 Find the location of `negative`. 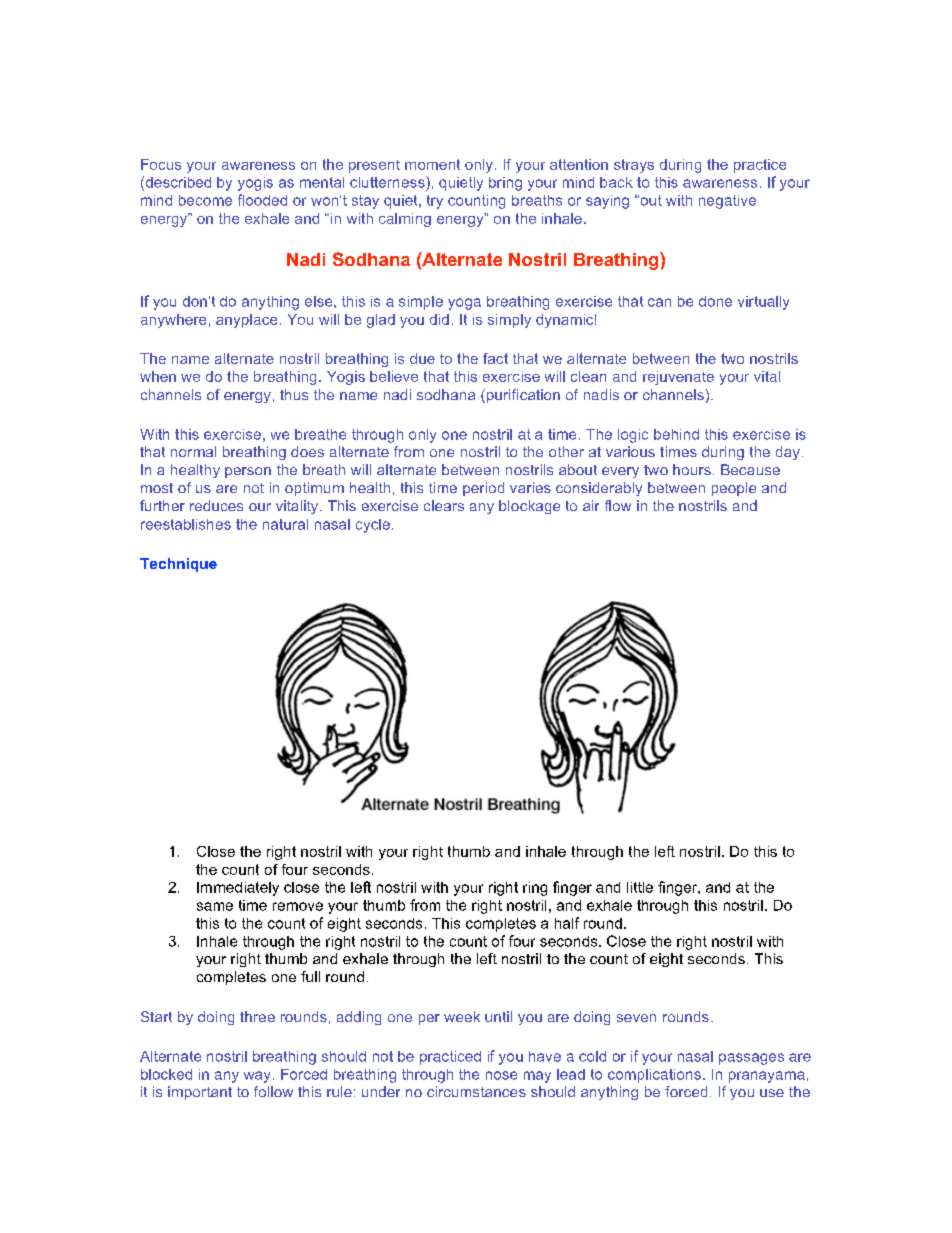

negative is located at coordinates (727, 202).
